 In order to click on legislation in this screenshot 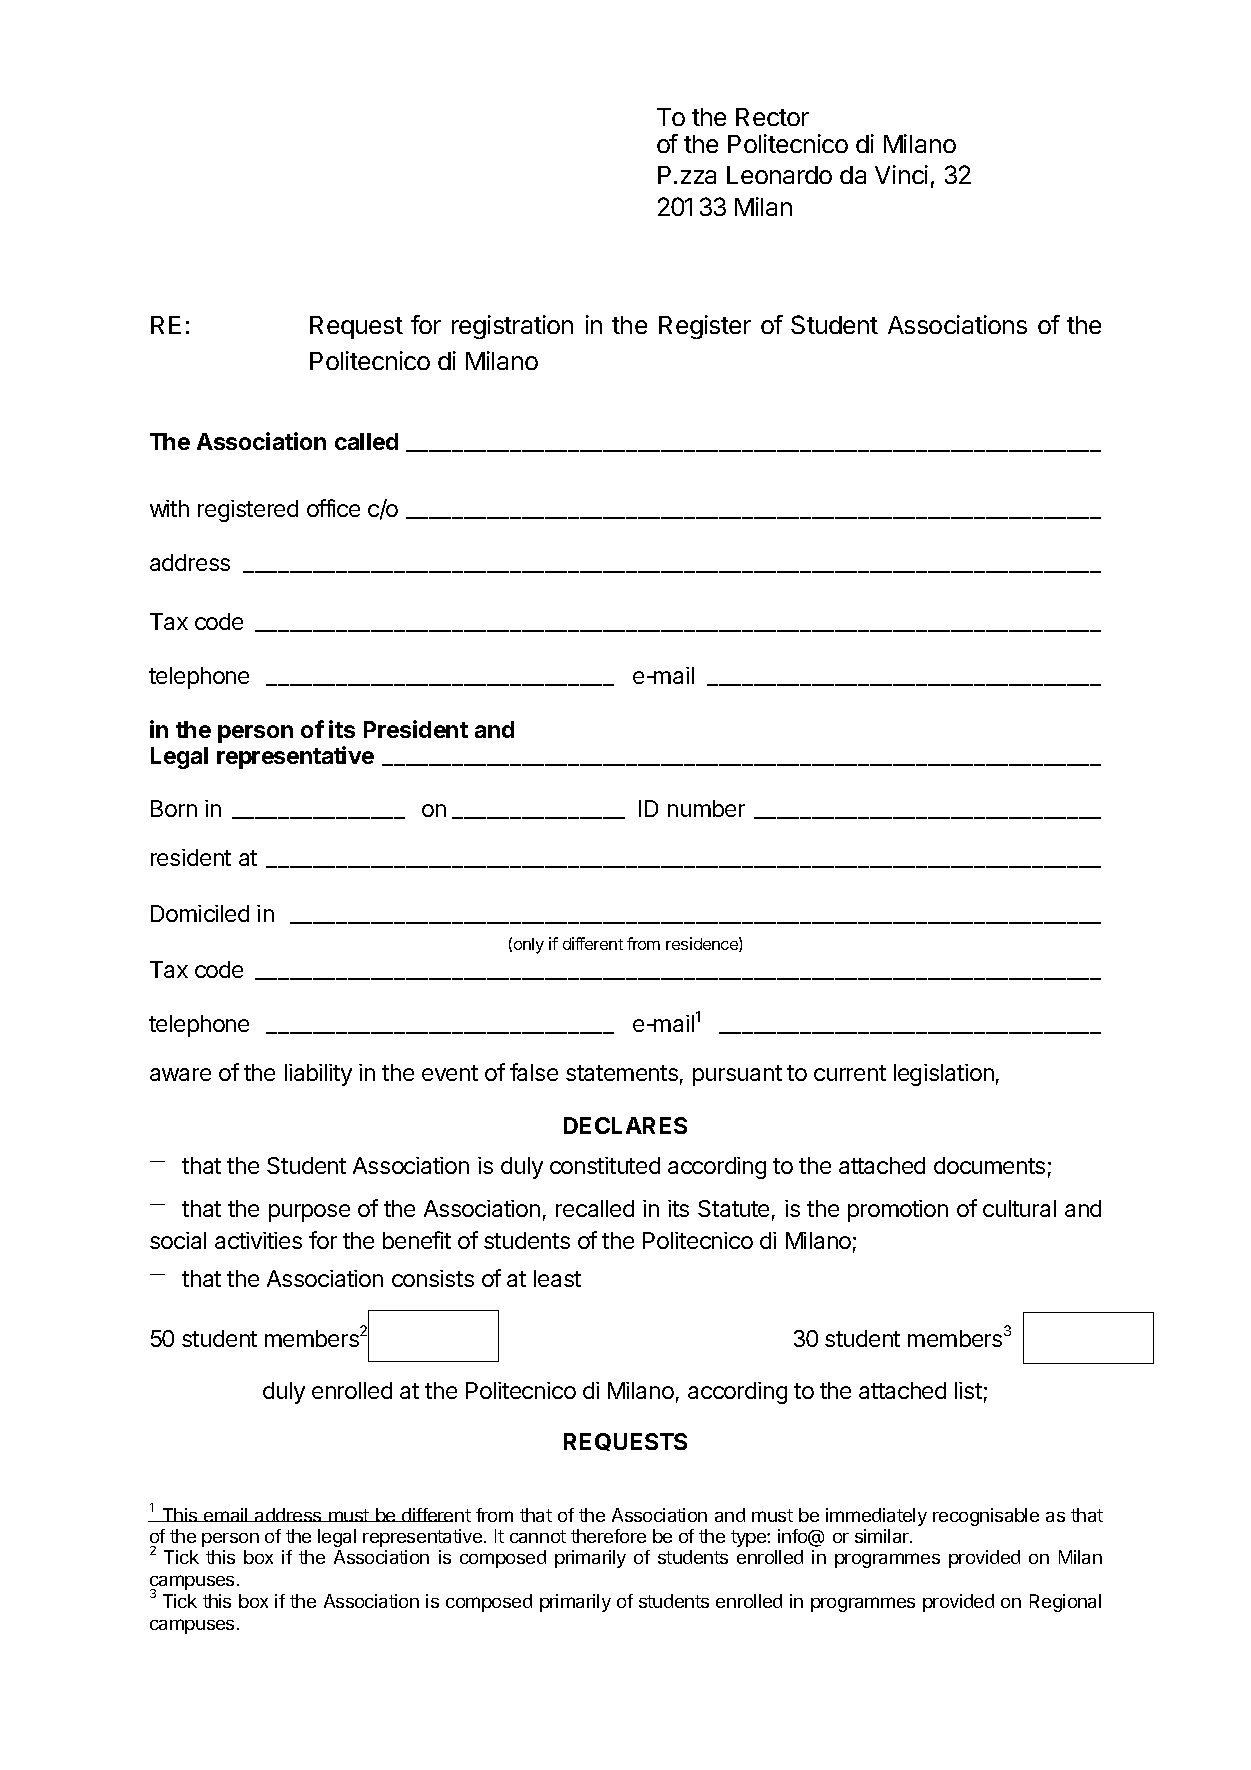, I will do `click(944, 1075)`.
